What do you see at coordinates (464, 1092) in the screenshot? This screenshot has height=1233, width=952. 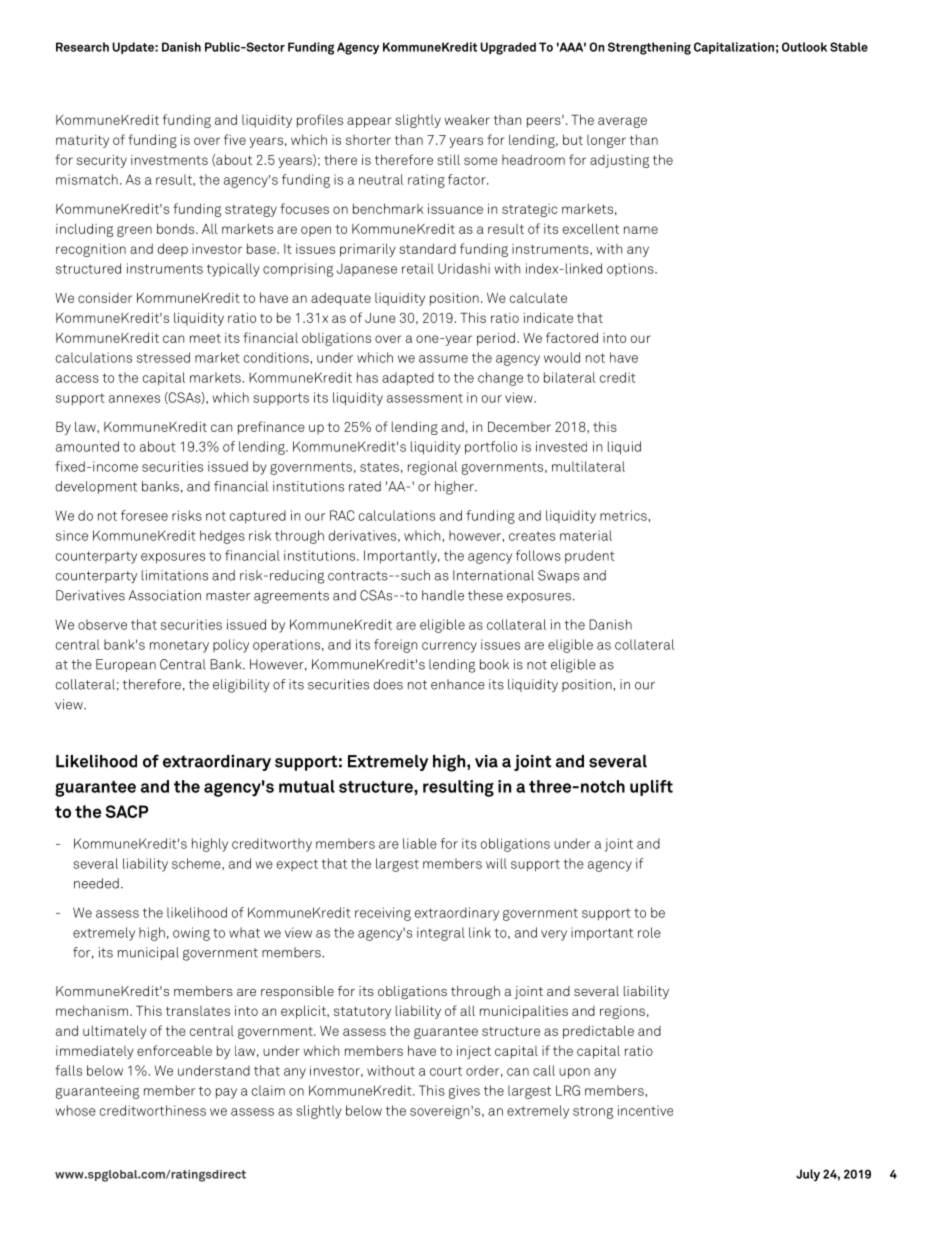 I see `gives` at bounding box center [464, 1092].
